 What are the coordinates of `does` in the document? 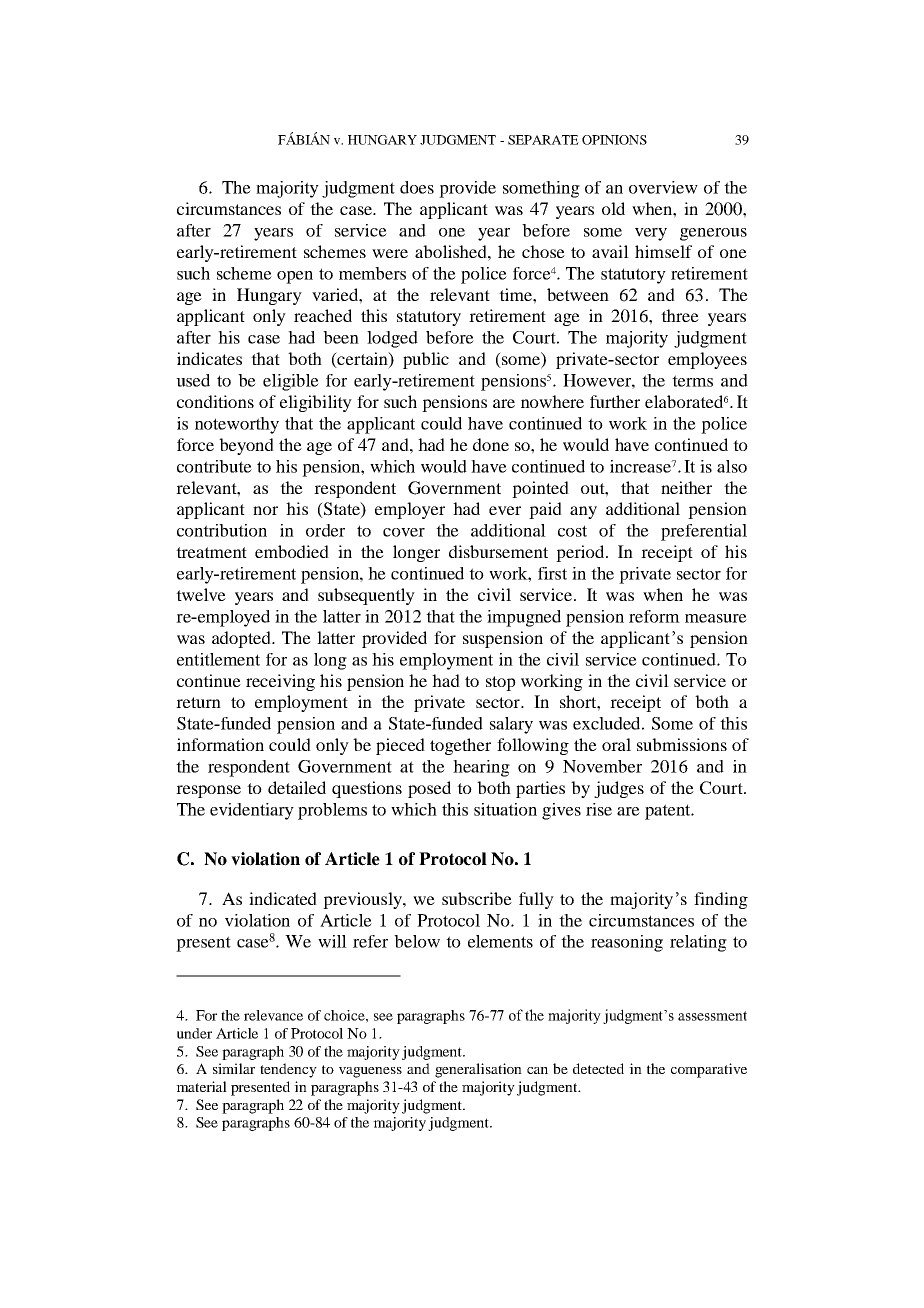 It's located at (417, 187).
